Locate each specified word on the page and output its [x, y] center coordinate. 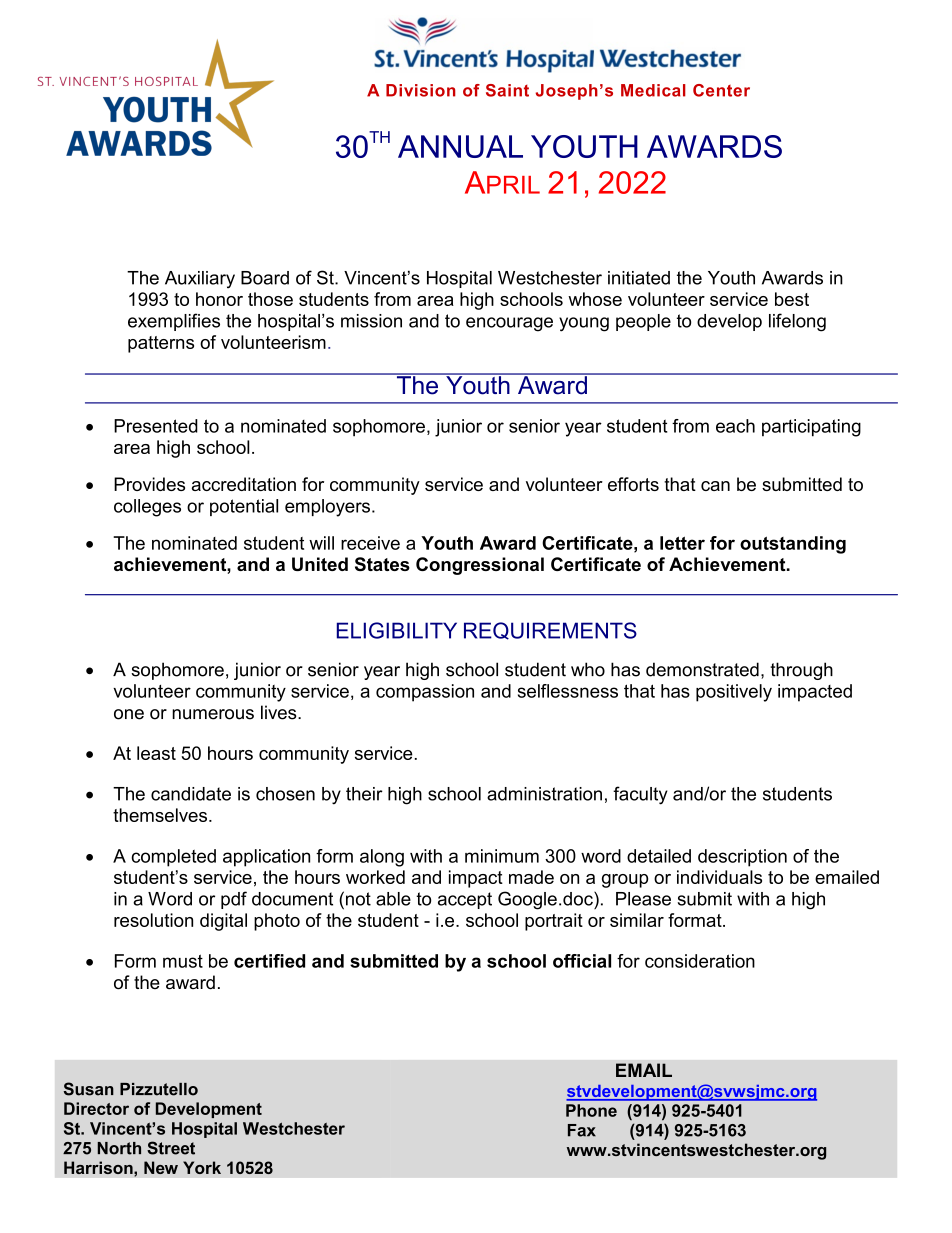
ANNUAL [460, 146]
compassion [425, 693]
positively [734, 693]
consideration [700, 961]
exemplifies [174, 322]
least [156, 753]
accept [465, 900]
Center [721, 90]
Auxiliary [200, 280]
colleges [147, 508]
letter [682, 543]
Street [171, 1148]
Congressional [480, 566]
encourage [509, 324]
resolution [153, 920]
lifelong [797, 322]
